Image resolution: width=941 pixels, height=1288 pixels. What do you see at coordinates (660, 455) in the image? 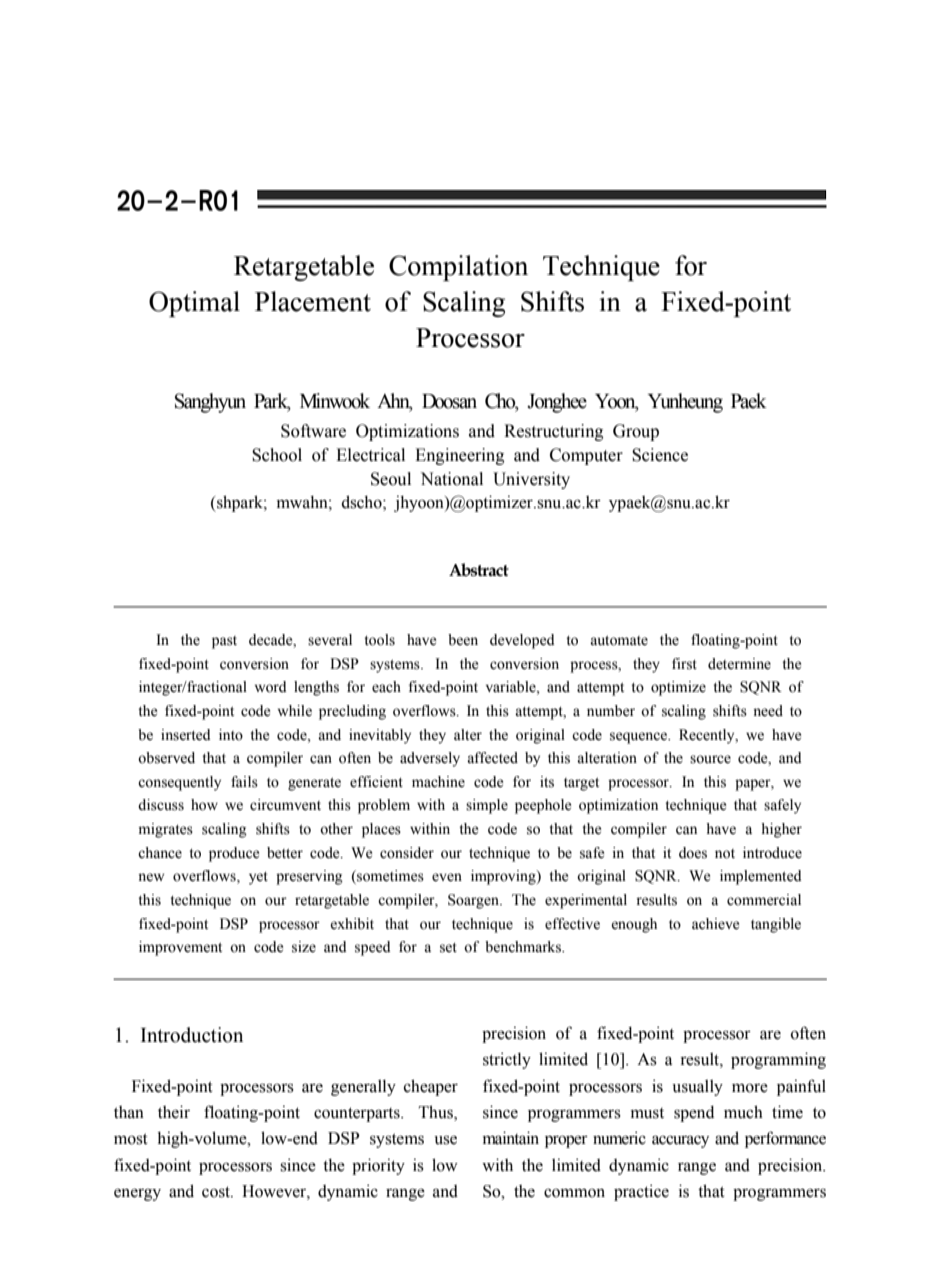
I see `Science` at bounding box center [660, 455].
